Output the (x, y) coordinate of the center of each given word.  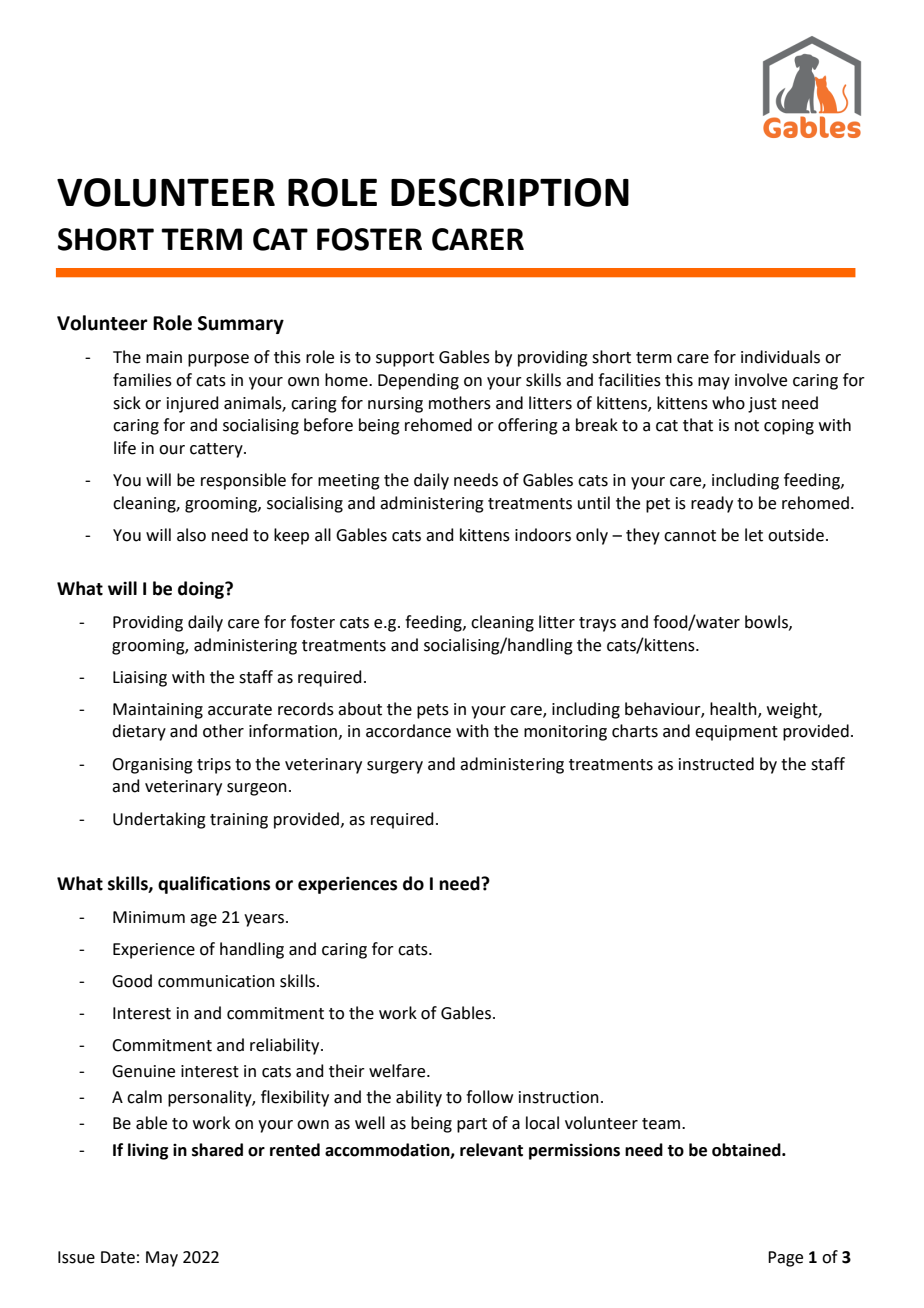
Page (785, 1259)
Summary (241, 325)
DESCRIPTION (510, 192)
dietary (139, 732)
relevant (491, 1150)
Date (118, 1257)
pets (433, 711)
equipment (736, 733)
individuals (780, 357)
